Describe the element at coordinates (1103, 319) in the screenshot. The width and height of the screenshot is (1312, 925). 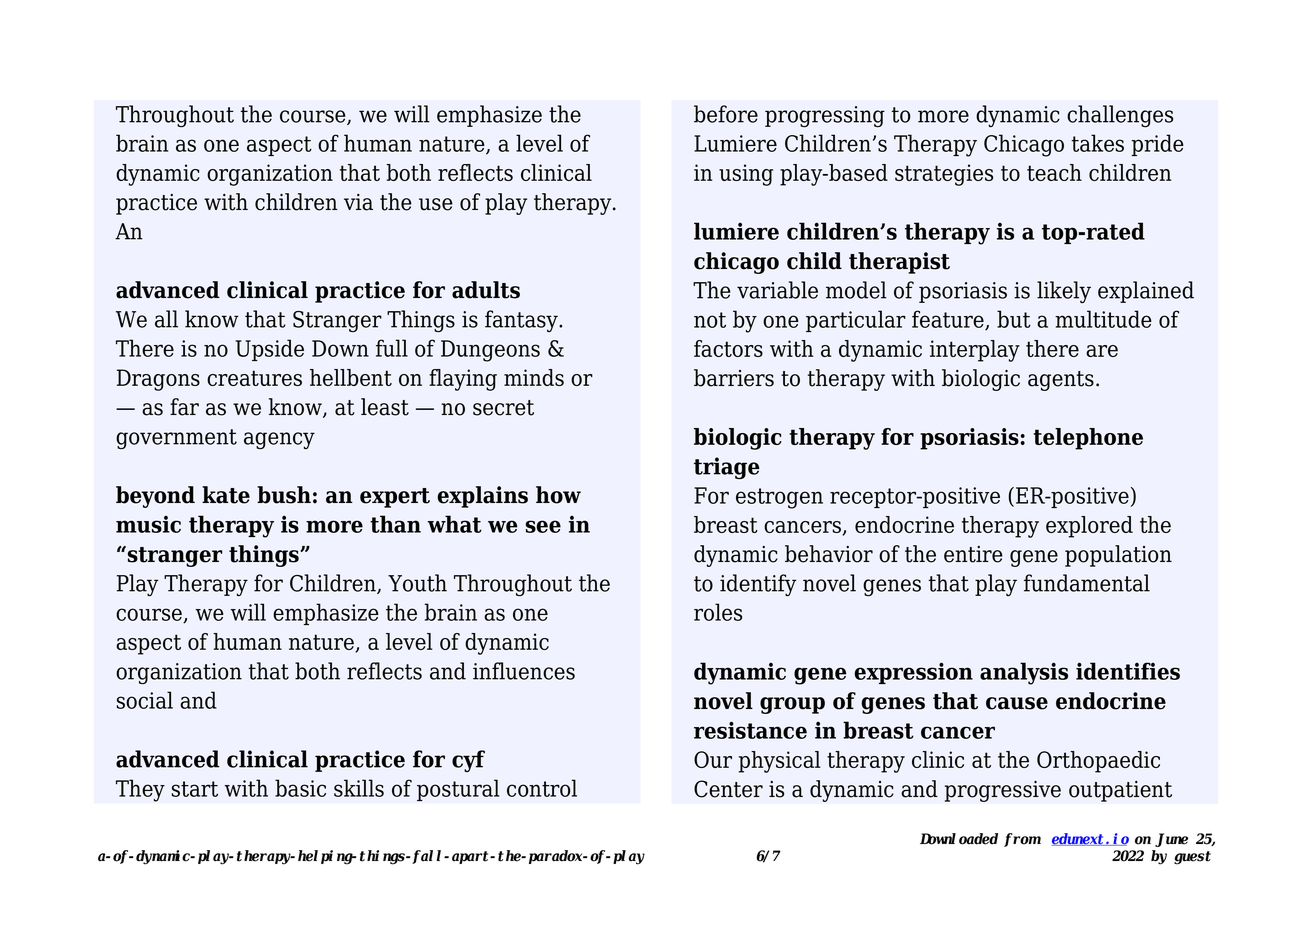
I see `multitude` at that location.
